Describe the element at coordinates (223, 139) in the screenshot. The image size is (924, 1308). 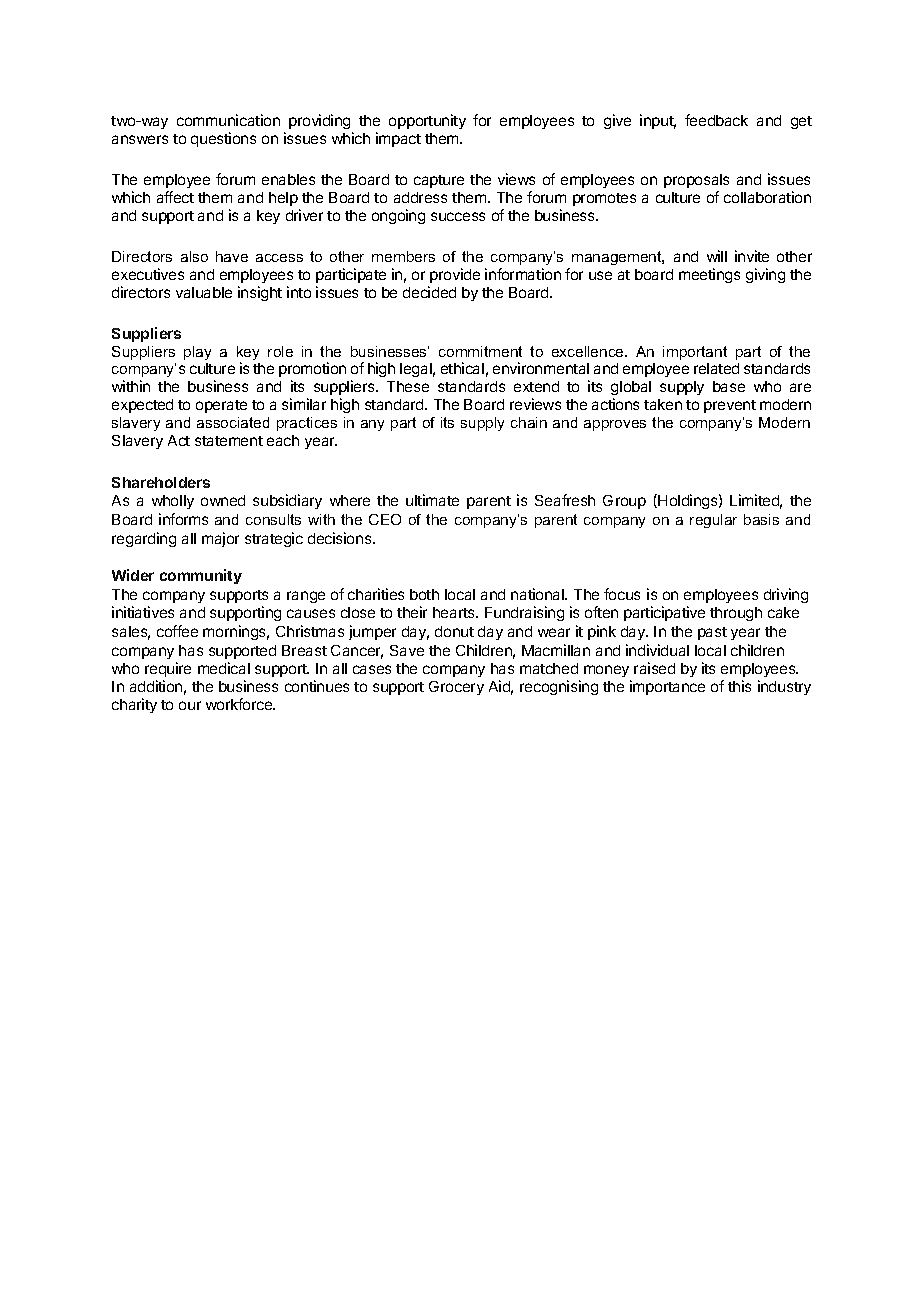
I see `questions` at that location.
